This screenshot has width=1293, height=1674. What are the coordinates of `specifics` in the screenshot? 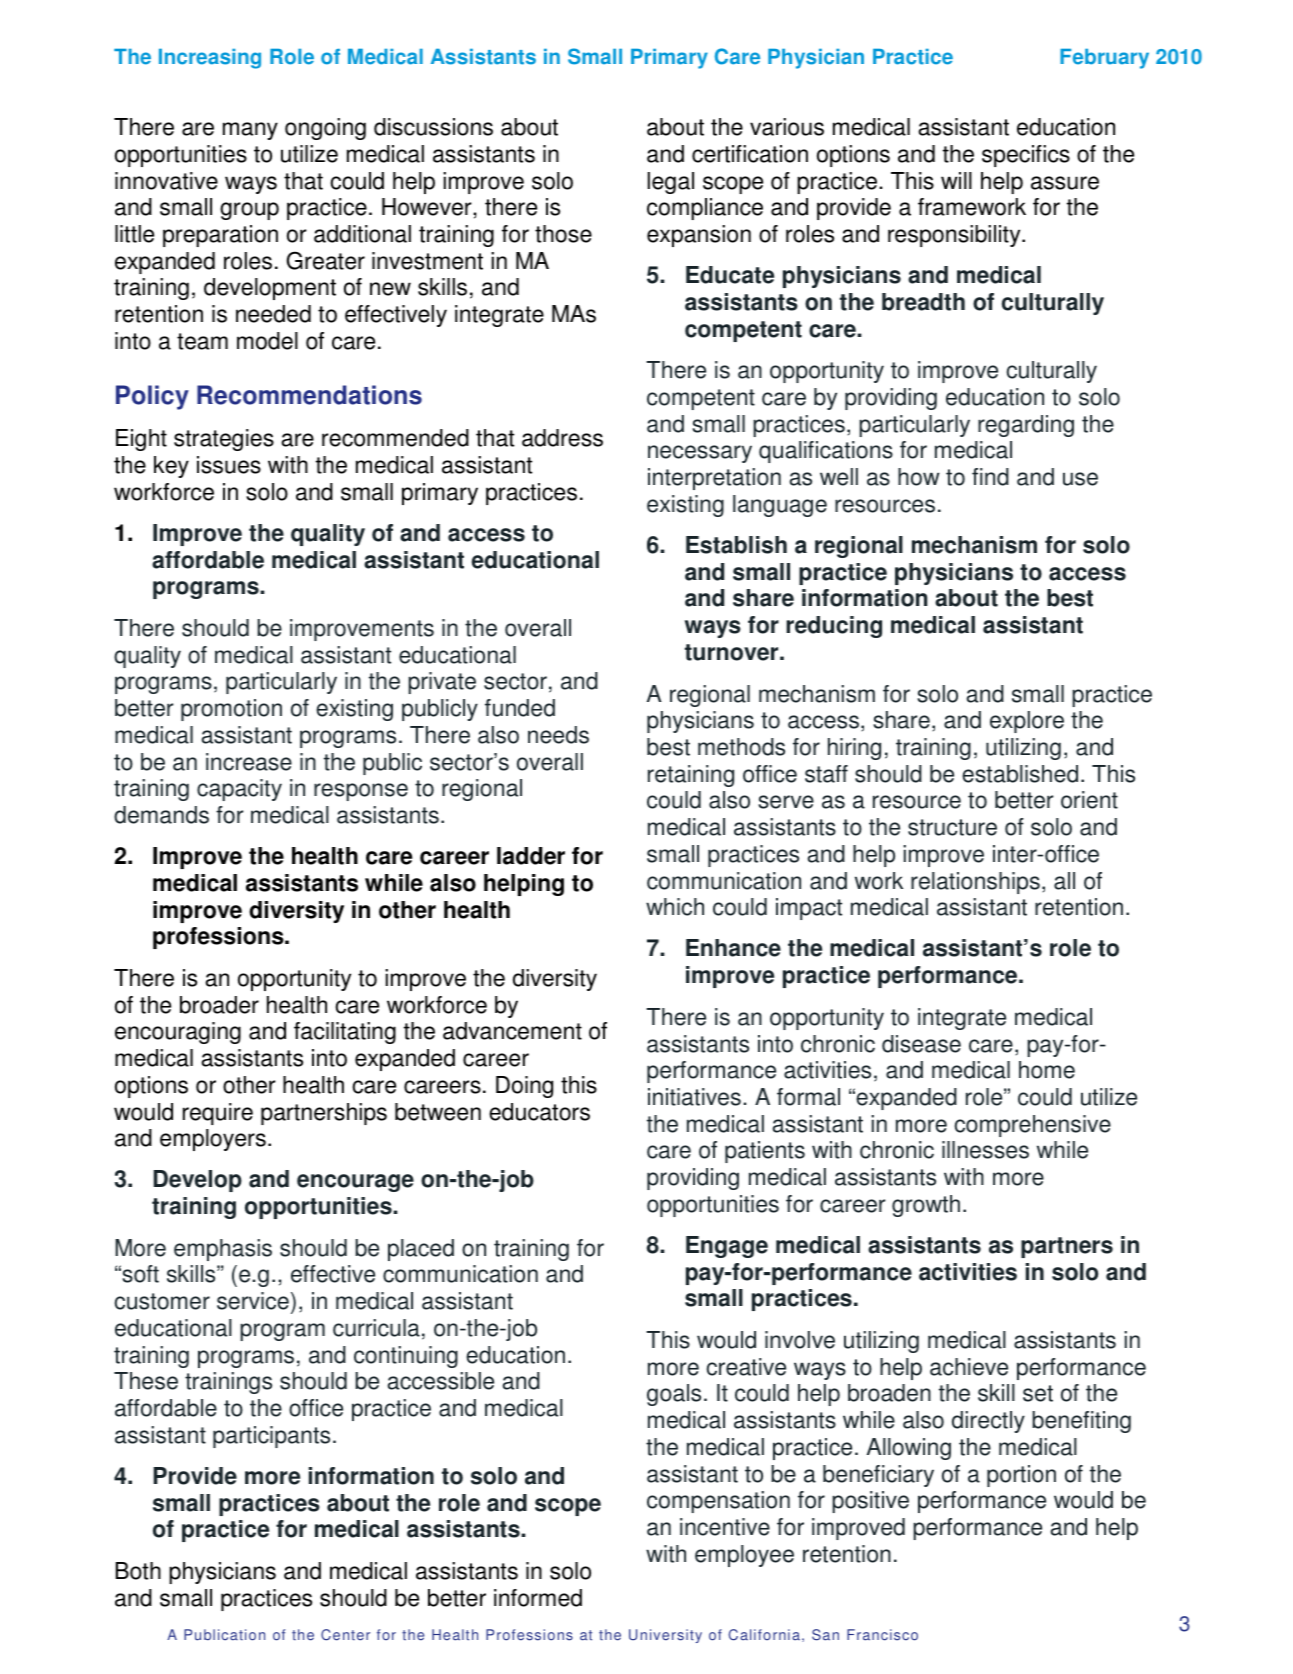 It's located at (1026, 156).
